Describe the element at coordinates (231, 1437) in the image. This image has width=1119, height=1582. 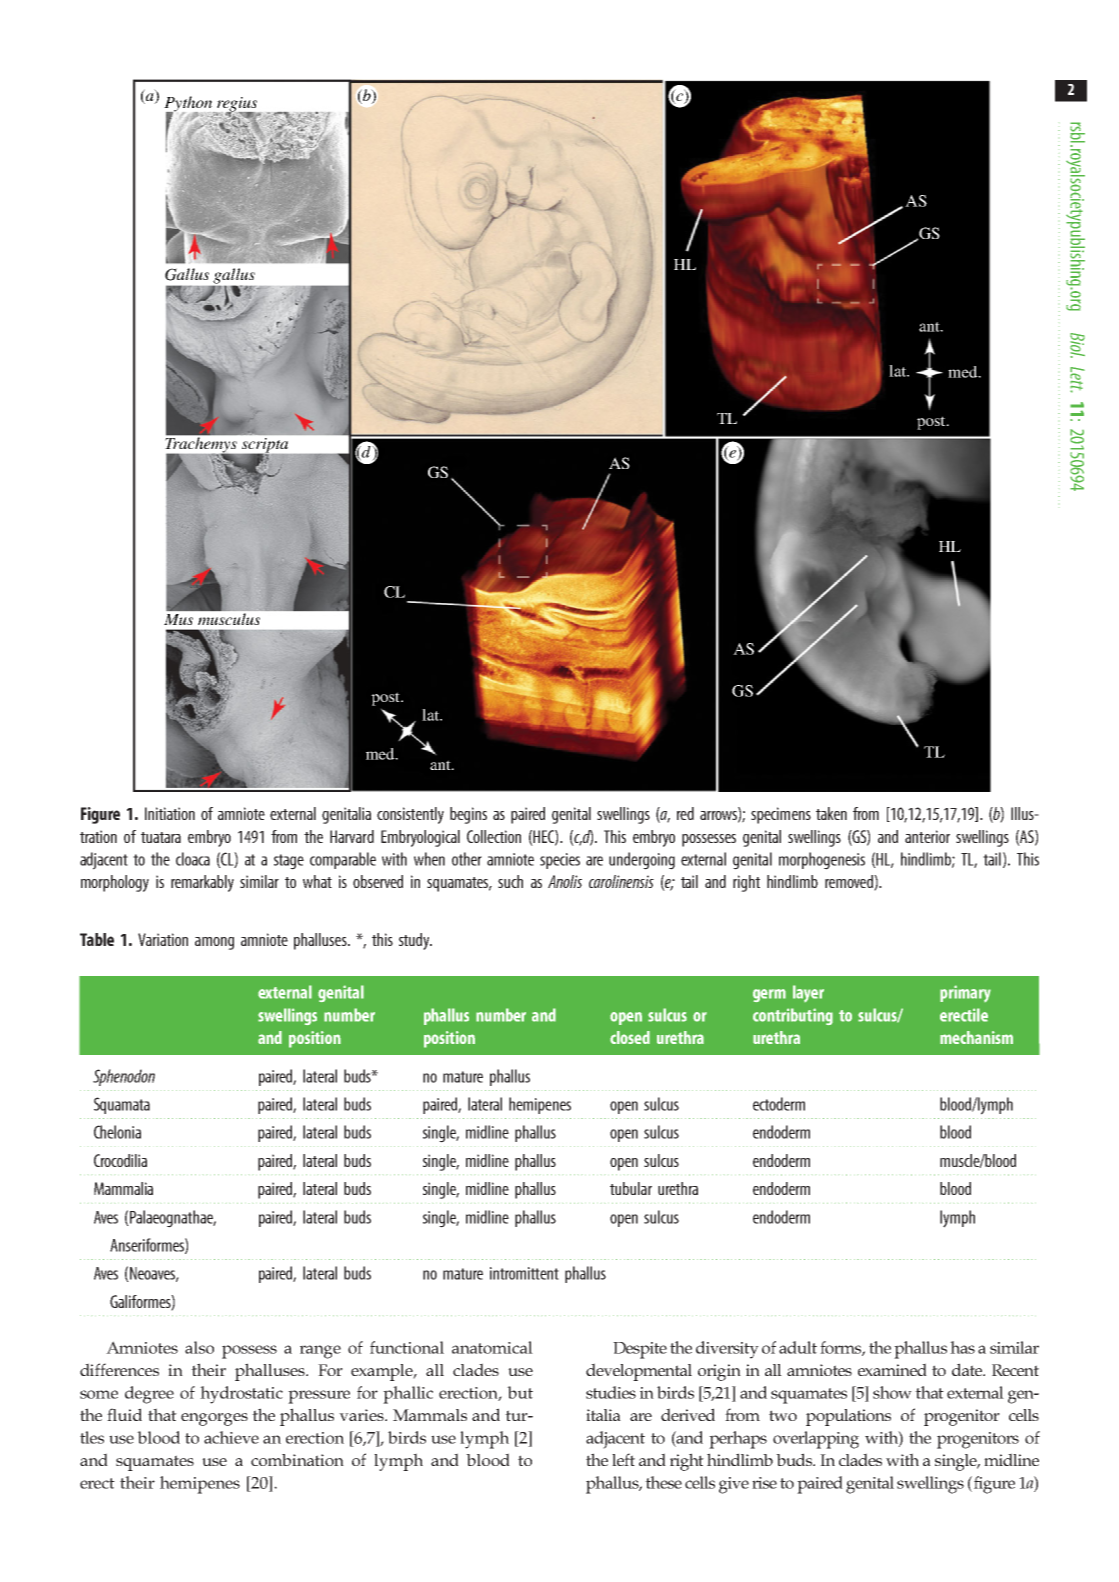
I see `achieve` at that location.
